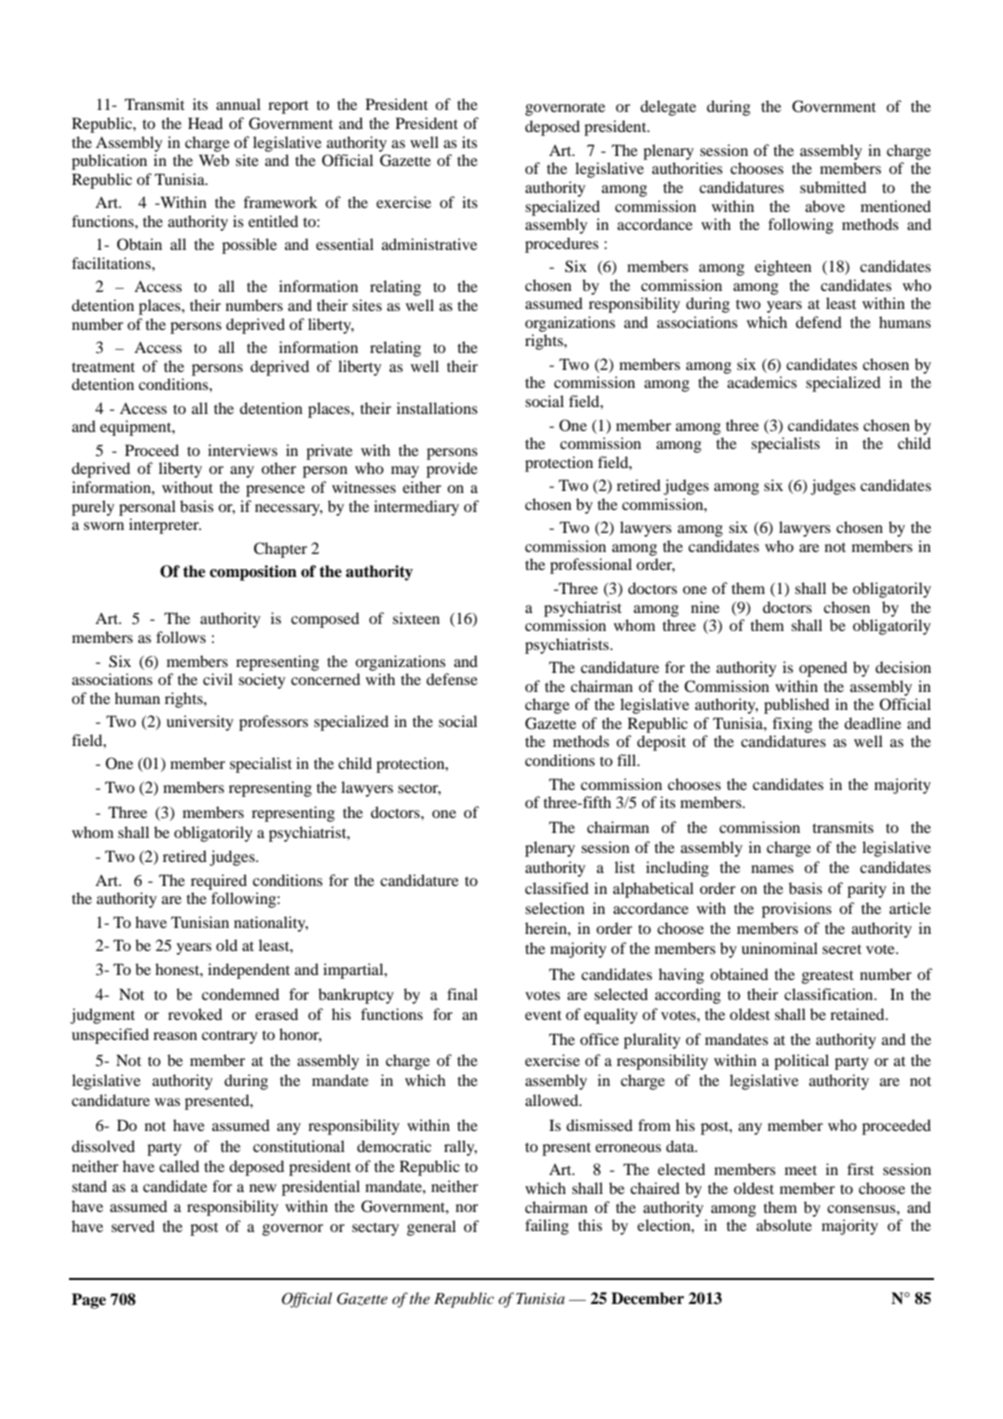  What do you see at coordinates (175, 1036) in the screenshot?
I see `reason` at bounding box center [175, 1036].
